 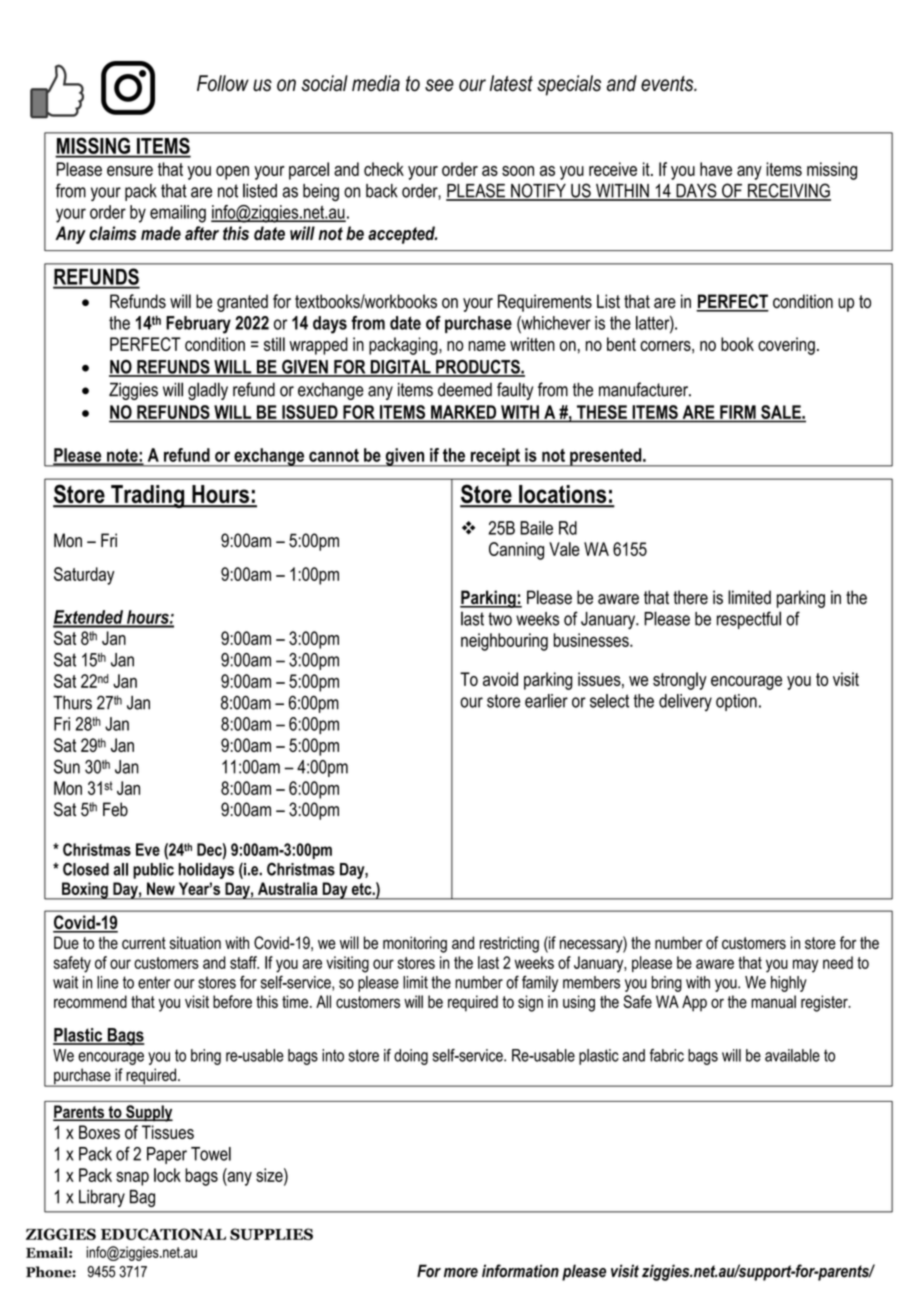 I want to click on monitoring, so click(x=415, y=944).
